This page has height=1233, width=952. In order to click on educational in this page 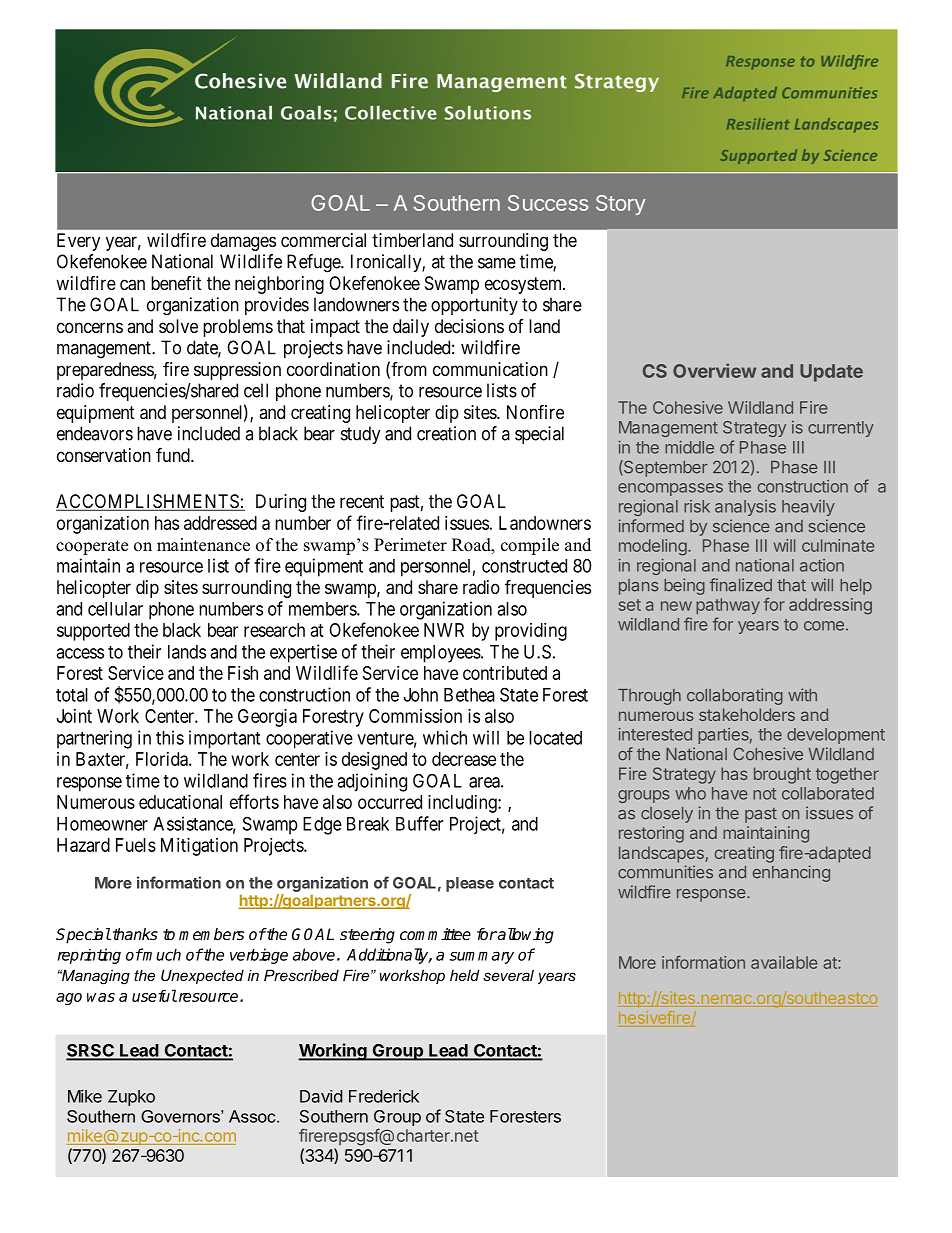, I will do `click(180, 802)`.
